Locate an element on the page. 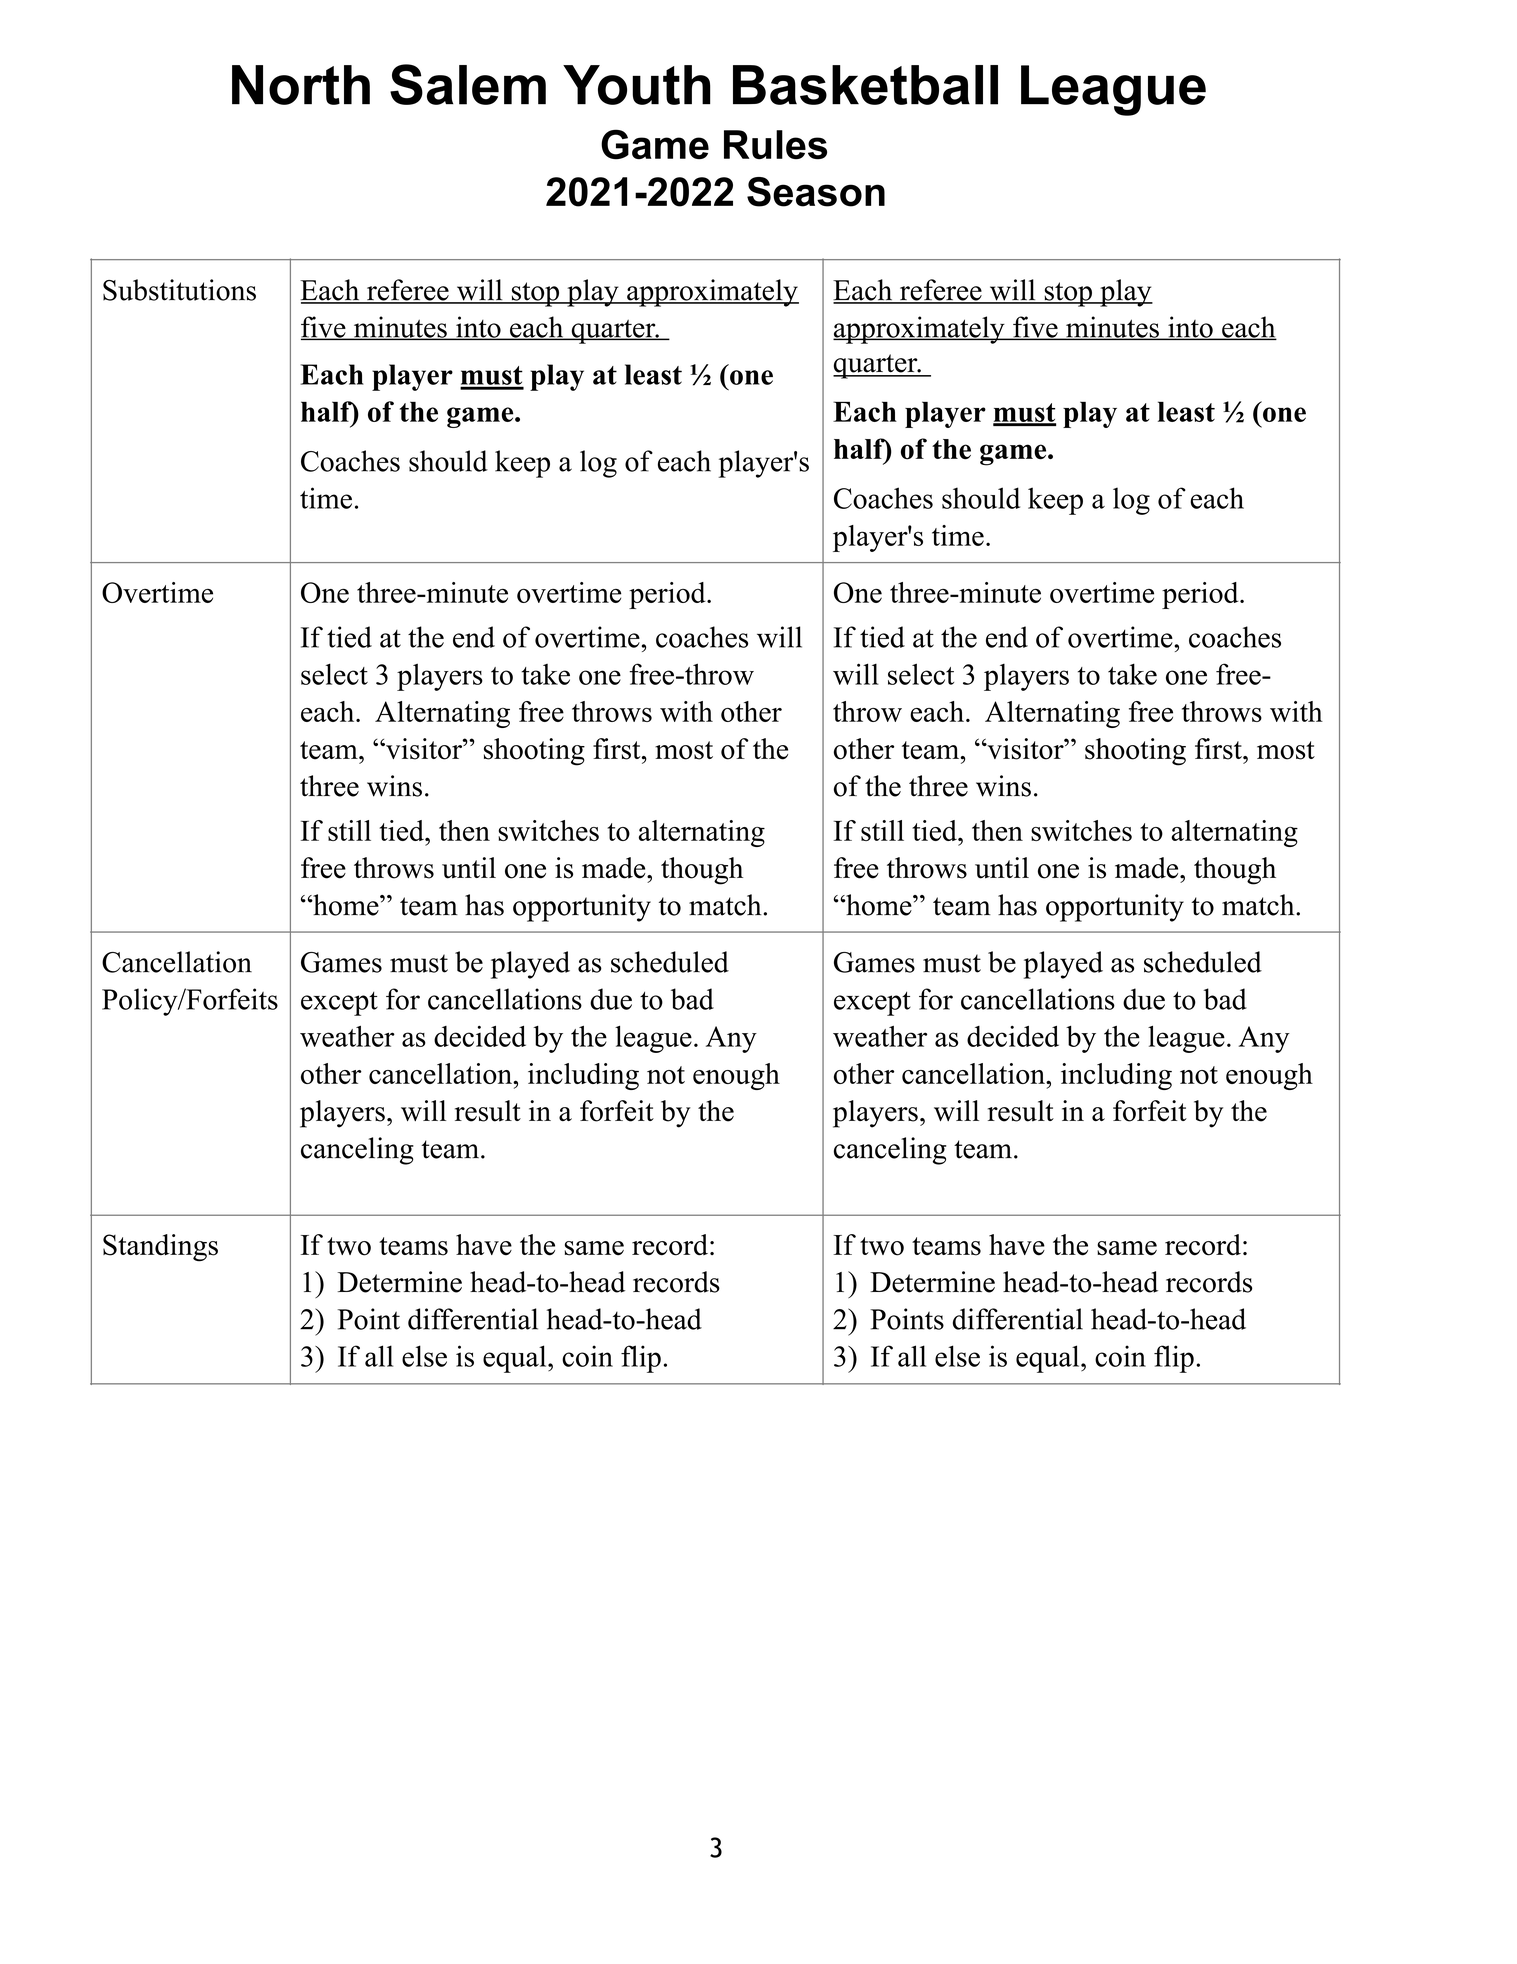 Image resolution: width=1517 pixels, height=1964 pixels. Rules is located at coordinates (775, 145).
